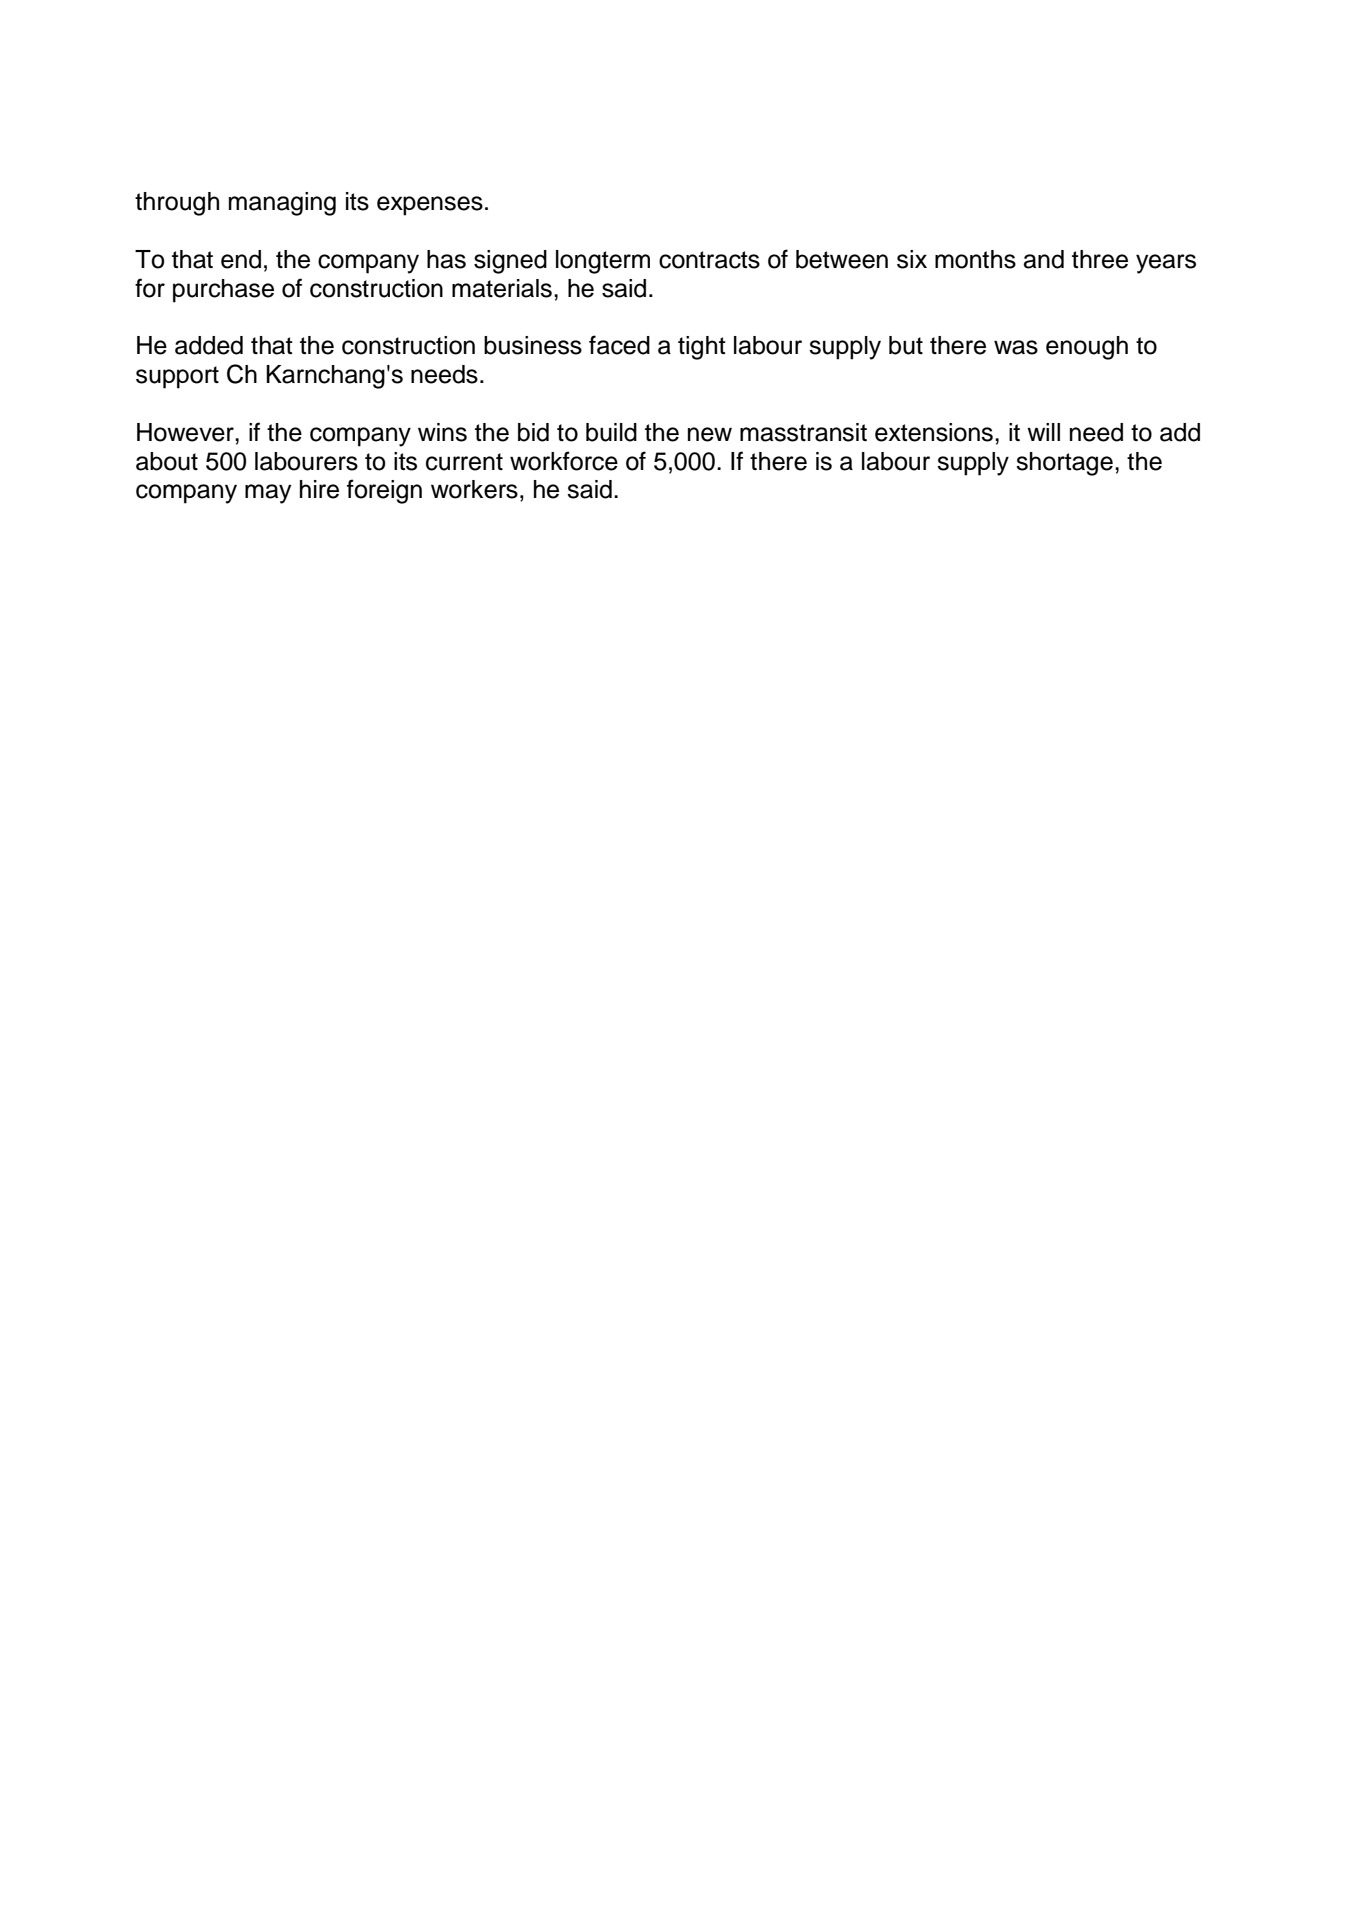  I want to click on longterm, so click(603, 262).
